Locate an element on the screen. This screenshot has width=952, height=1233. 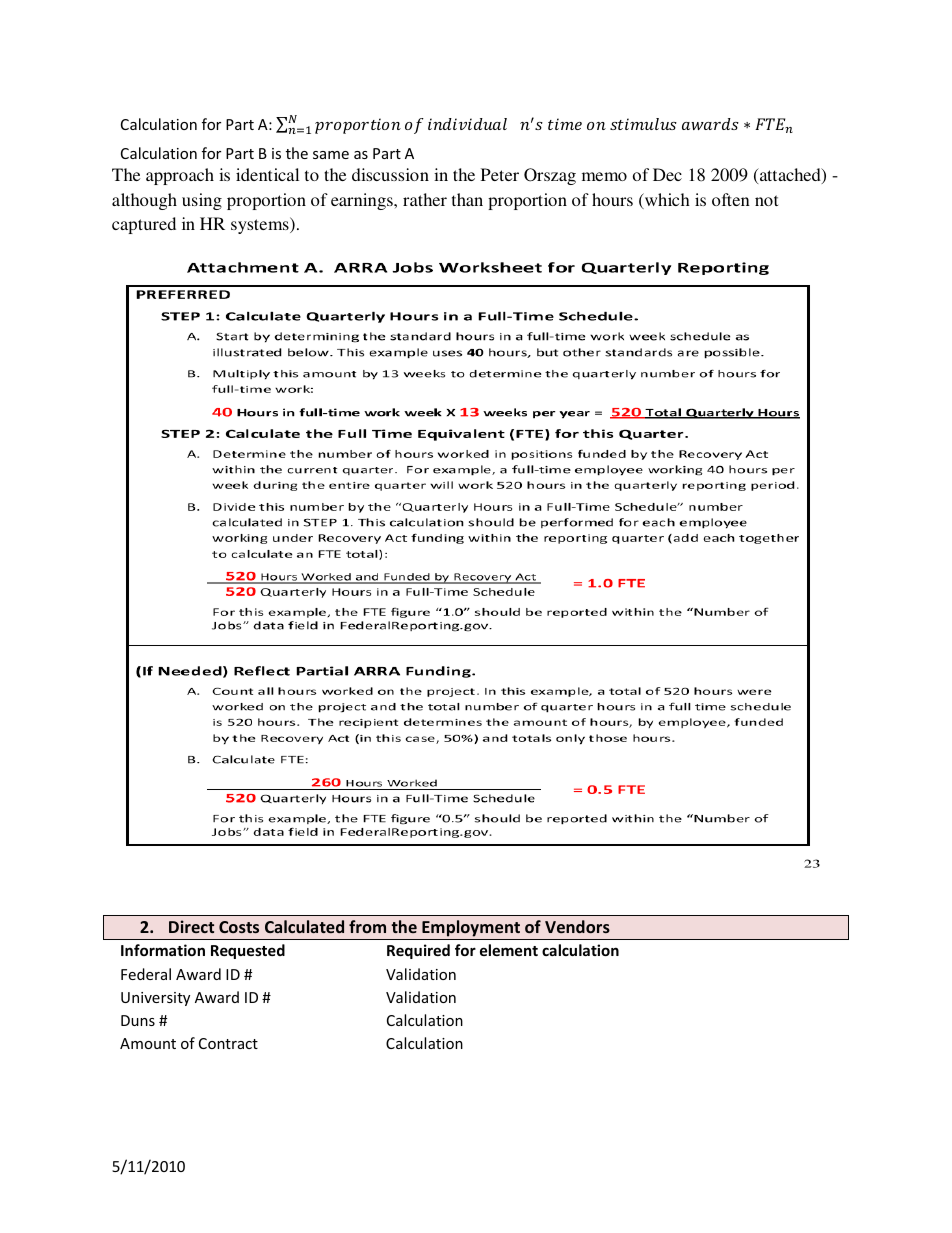
Contract is located at coordinates (228, 1043).
